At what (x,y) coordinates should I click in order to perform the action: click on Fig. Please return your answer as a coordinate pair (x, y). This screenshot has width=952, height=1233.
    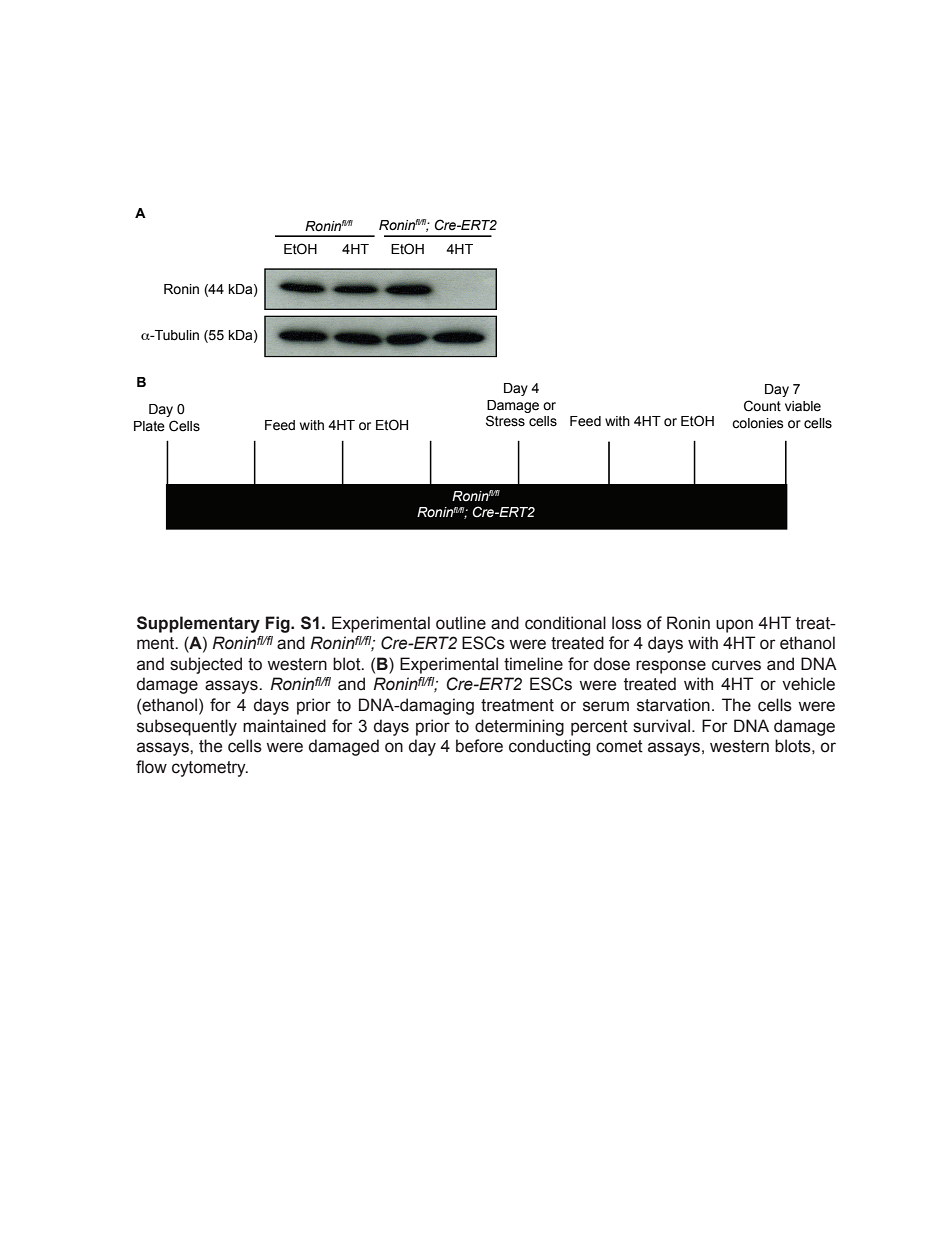
    Looking at the image, I should click on (279, 624).
